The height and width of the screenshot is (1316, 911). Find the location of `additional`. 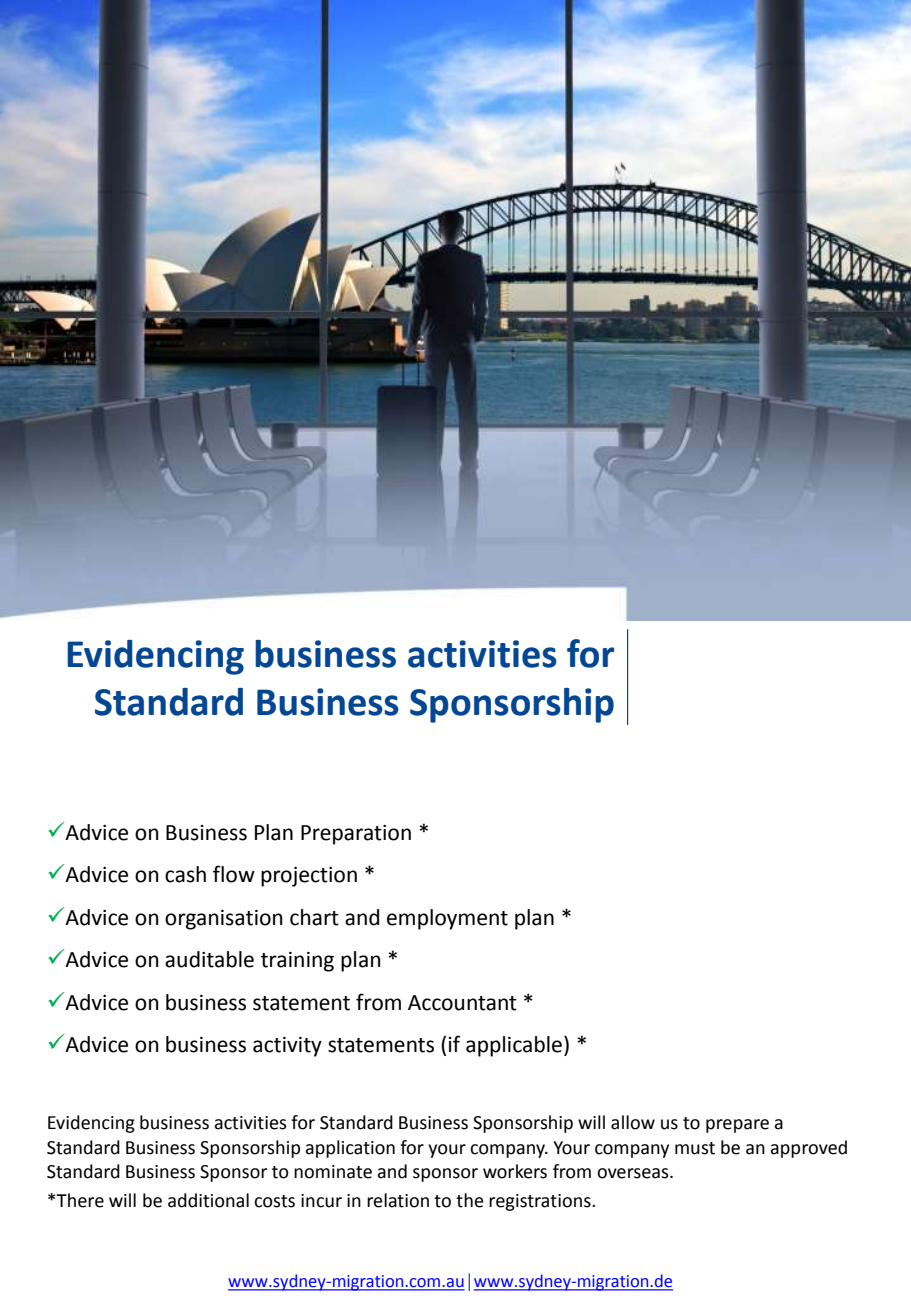

additional is located at coordinates (208, 1200).
